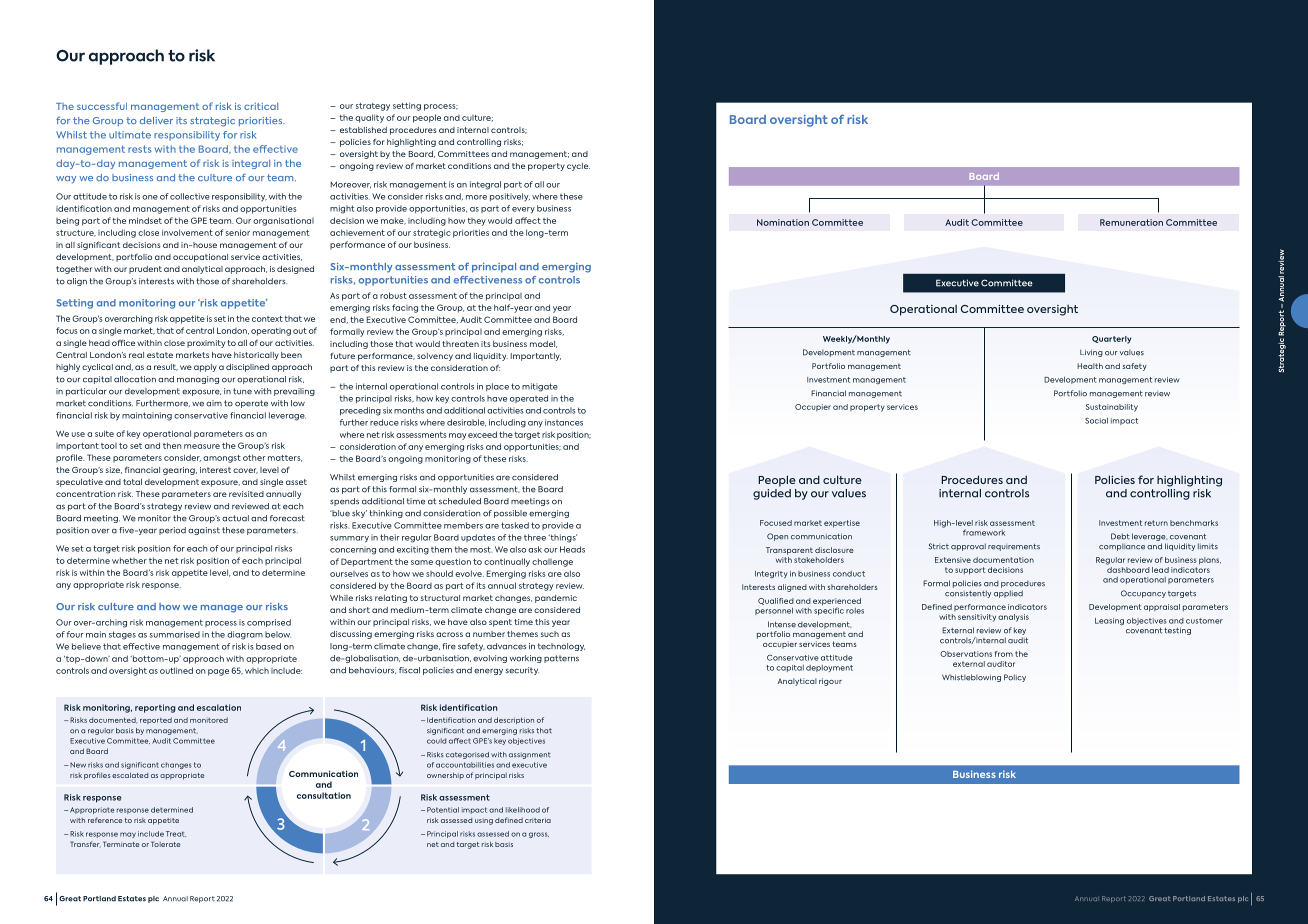  I want to click on amongst, so click(222, 459).
